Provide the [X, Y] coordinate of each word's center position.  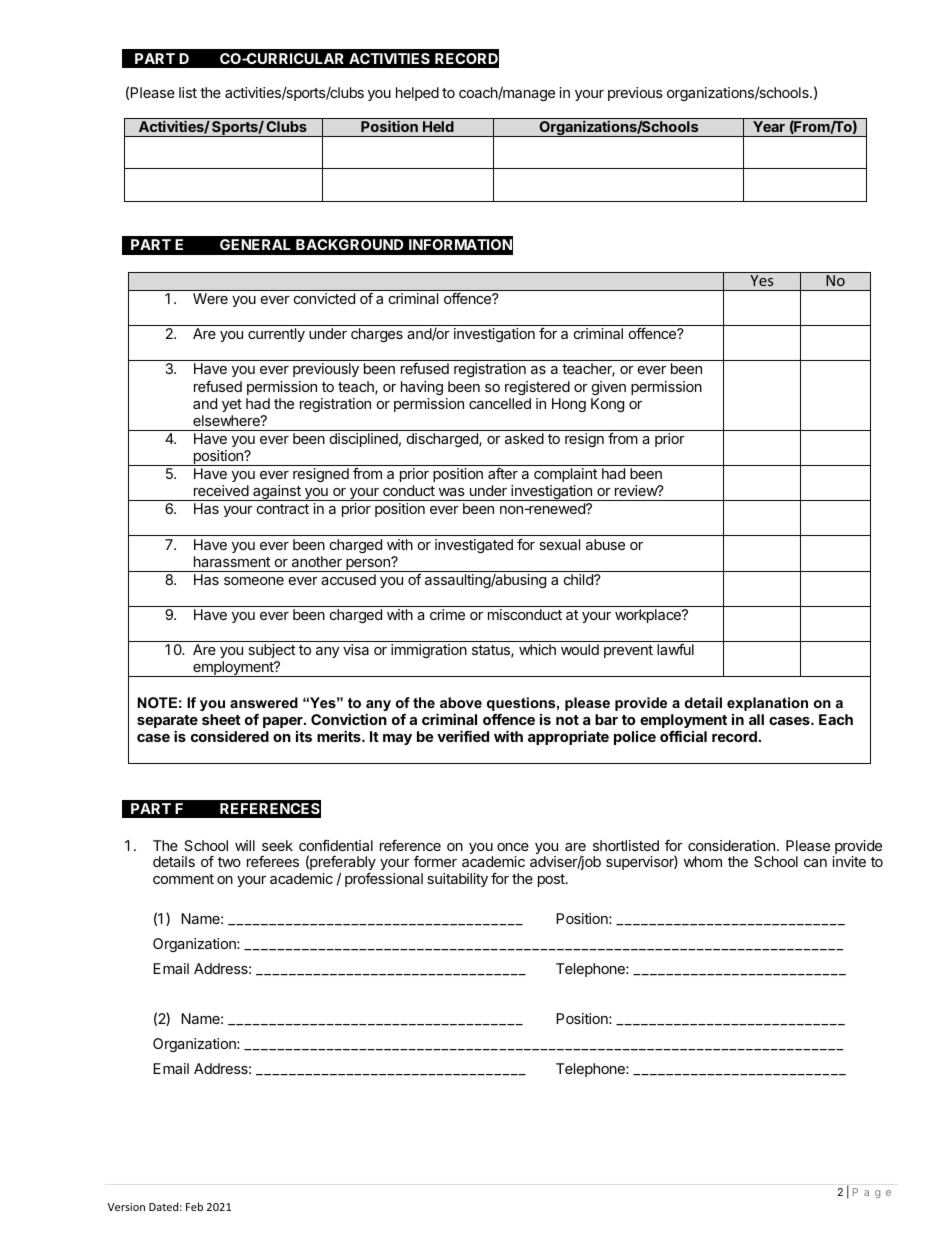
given [609, 388]
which [537, 649]
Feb [194, 1206]
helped [417, 94]
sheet [221, 719]
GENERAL [255, 244]
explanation [767, 704]
